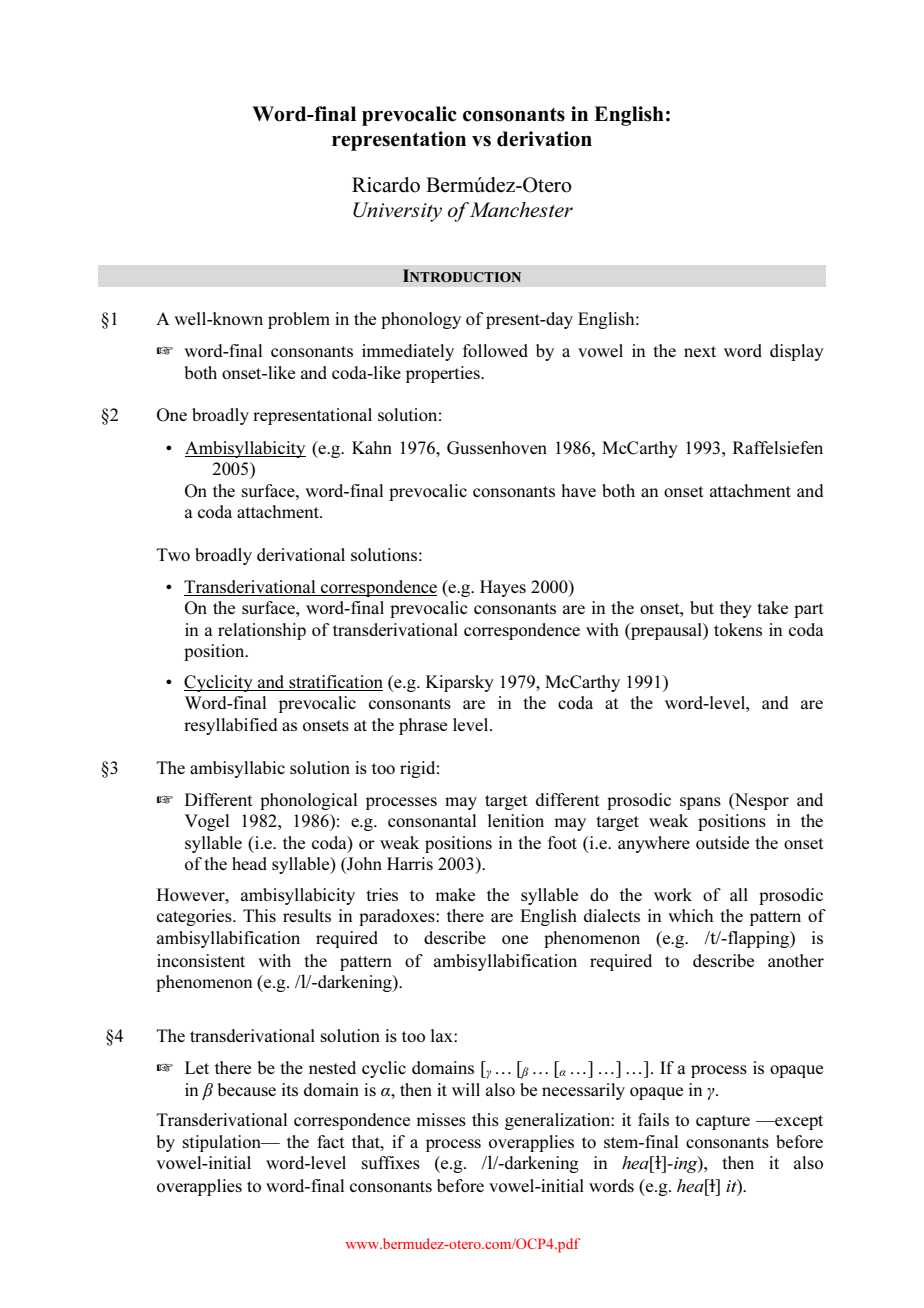 The image size is (924, 1308). I want to click on next, so click(700, 351).
